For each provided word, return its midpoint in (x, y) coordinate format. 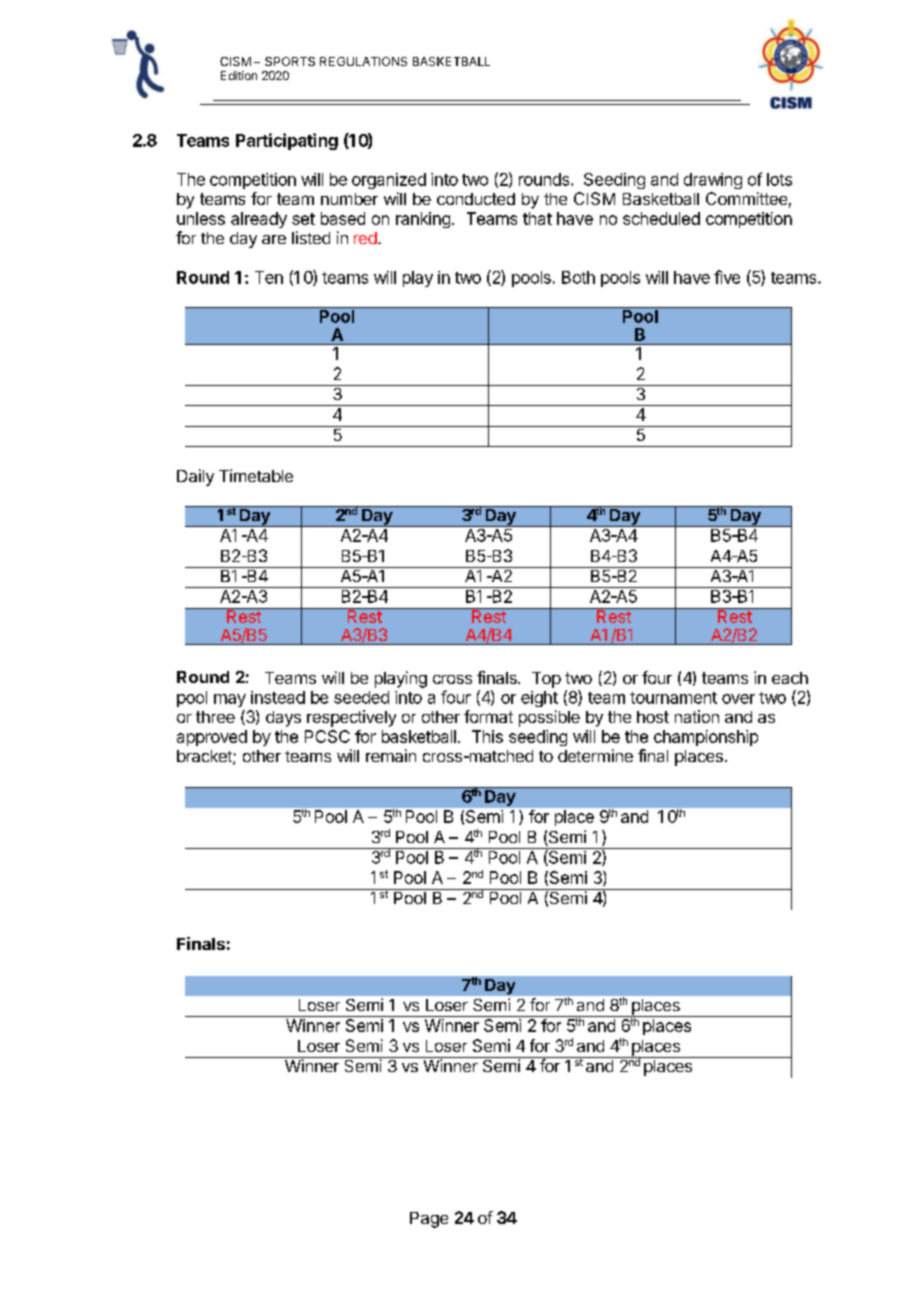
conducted (476, 199)
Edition (239, 75)
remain (391, 755)
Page (429, 1220)
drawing (713, 181)
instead (278, 697)
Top (546, 680)
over (738, 699)
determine (595, 755)
